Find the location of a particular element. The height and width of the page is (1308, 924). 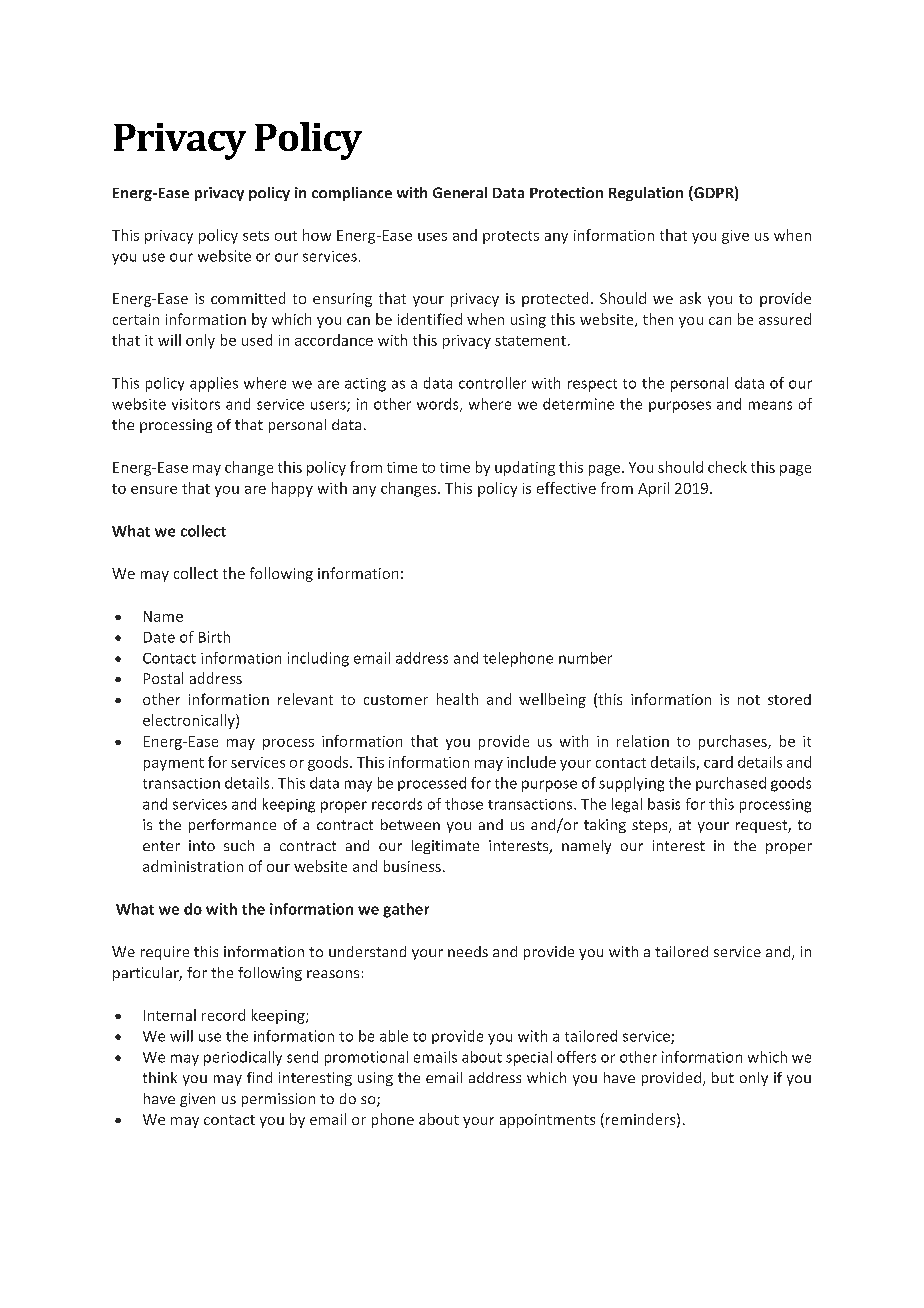

updating is located at coordinates (525, 468).
